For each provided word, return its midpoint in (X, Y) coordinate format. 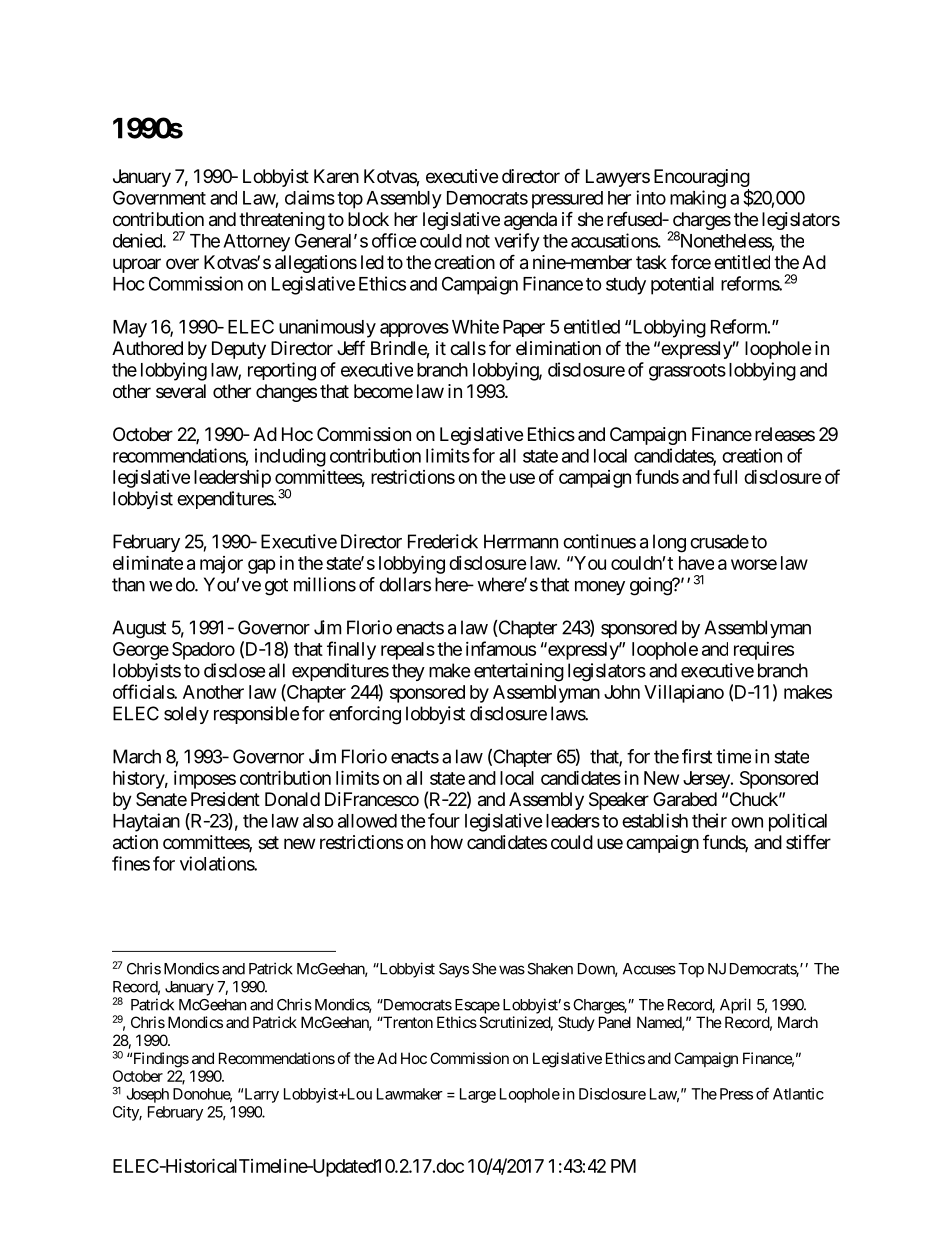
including (290, 457)
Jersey (707, 780)
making (698, 199)
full (725, 476)
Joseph (147, 1095)
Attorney (256, 243)
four (444, 820)
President (225, 799)
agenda (530, 221)
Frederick (443, 541)
